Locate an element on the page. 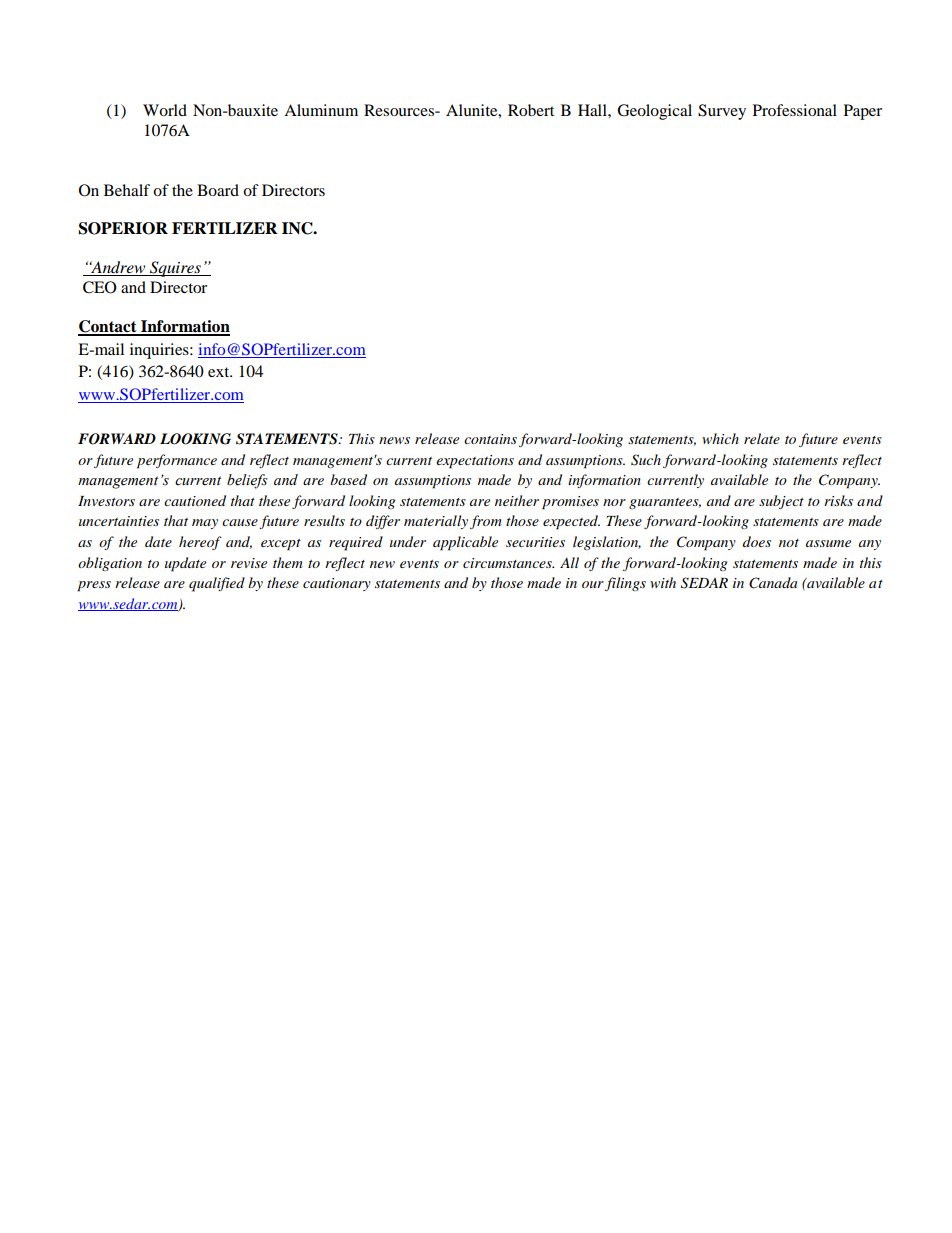 Image resolution: width=952 pixels, height=1233 pixels. Survey is located at coordinates (722, 112).
